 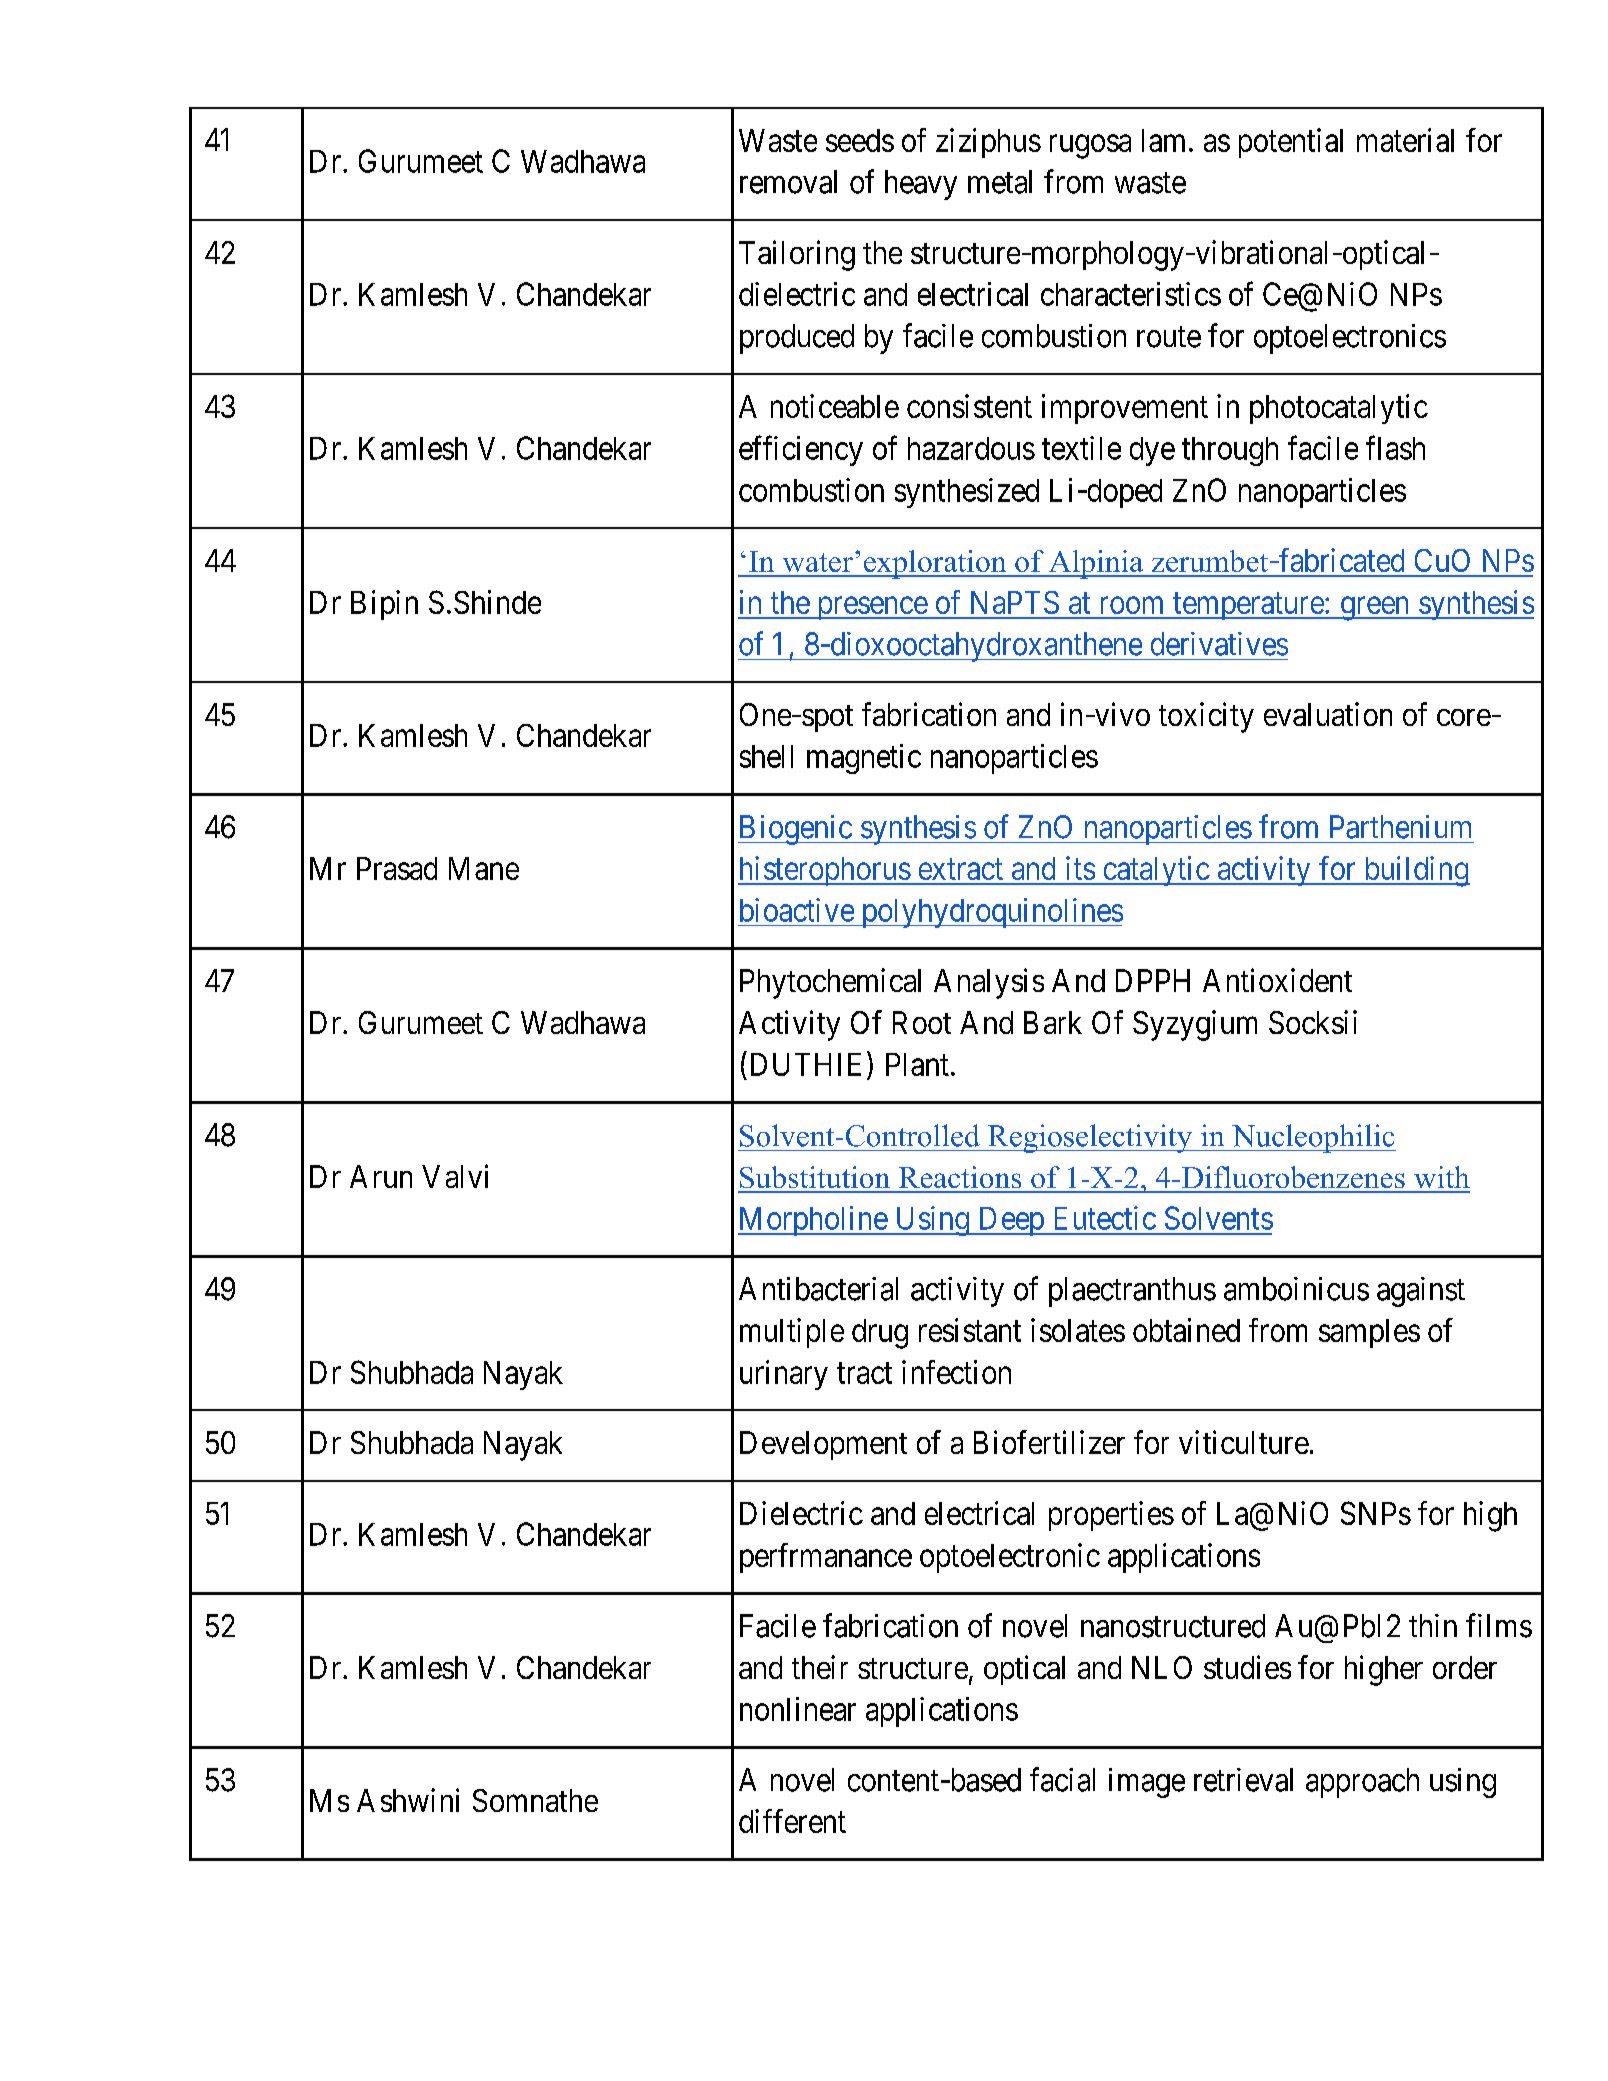 What do you see at coordinates (408, 1800) in the screenshot?
I see `Ashwini` at bounding box center [408, 1800].
